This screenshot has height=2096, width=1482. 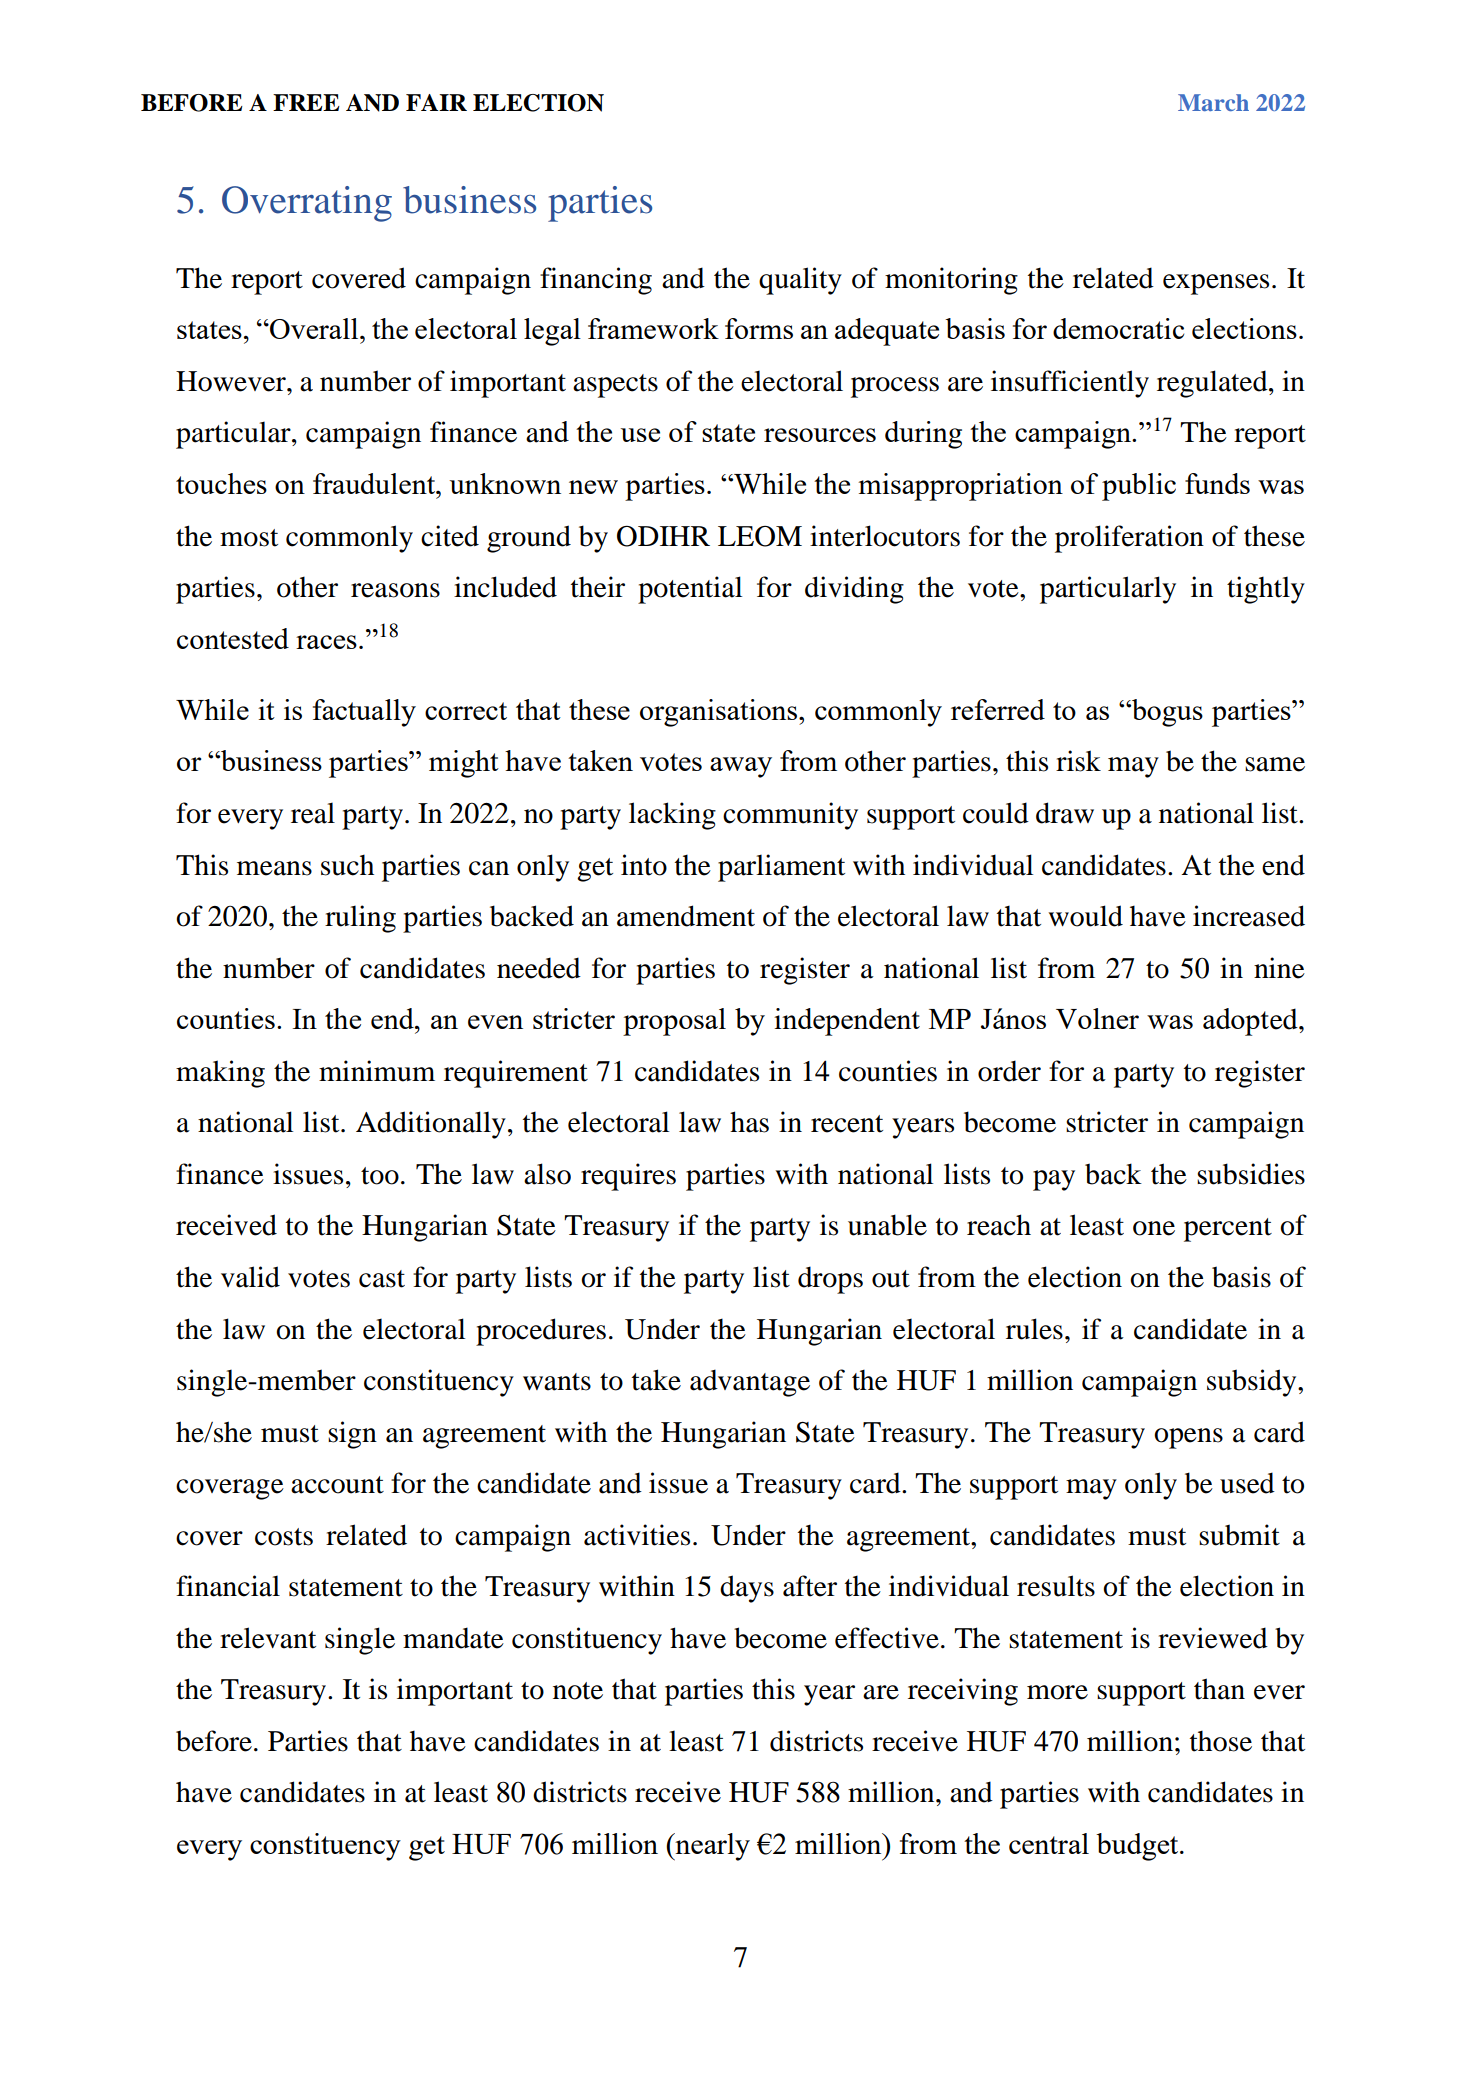 I want to click on bogus, so click(x=1166, y=713).
